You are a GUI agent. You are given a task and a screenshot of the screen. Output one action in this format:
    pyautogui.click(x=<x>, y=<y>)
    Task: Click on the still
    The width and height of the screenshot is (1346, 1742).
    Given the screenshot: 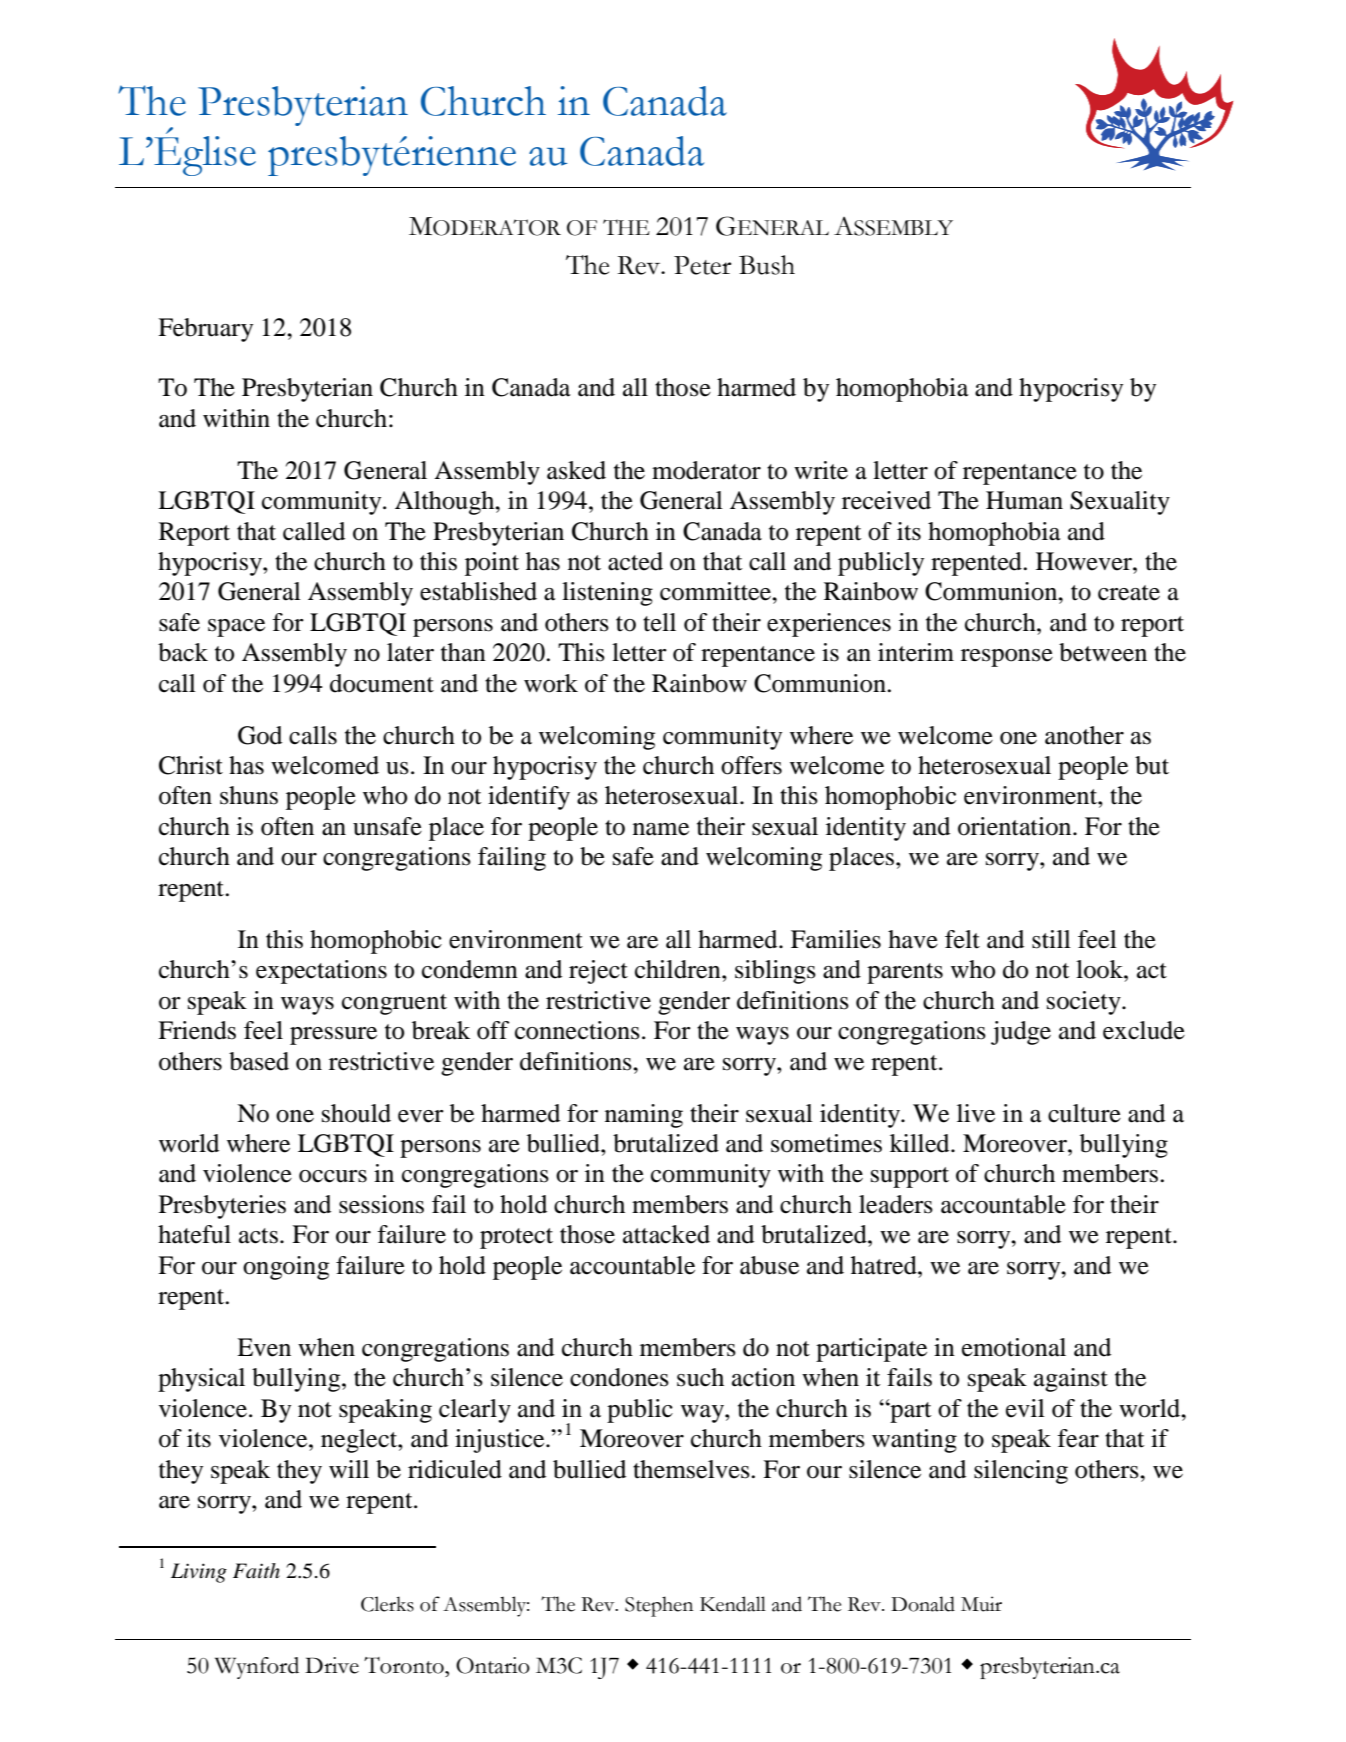 What is the action you would take?
    pyautogui.click(x=1051, y=939)
